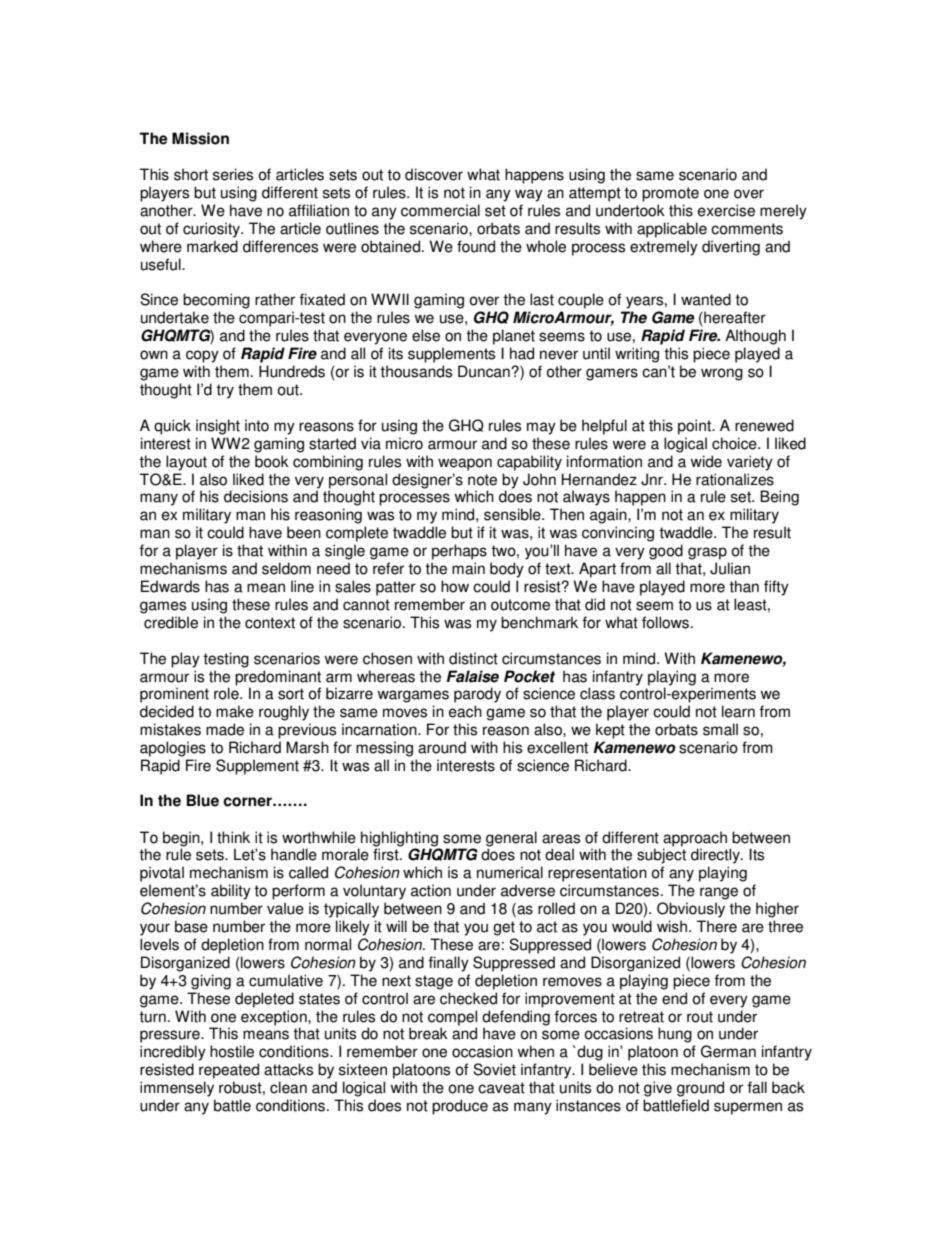  What do you see at coordinates (485, 371) in the screenshot?
I see `Duncan` at bounding box center [485, 371].
